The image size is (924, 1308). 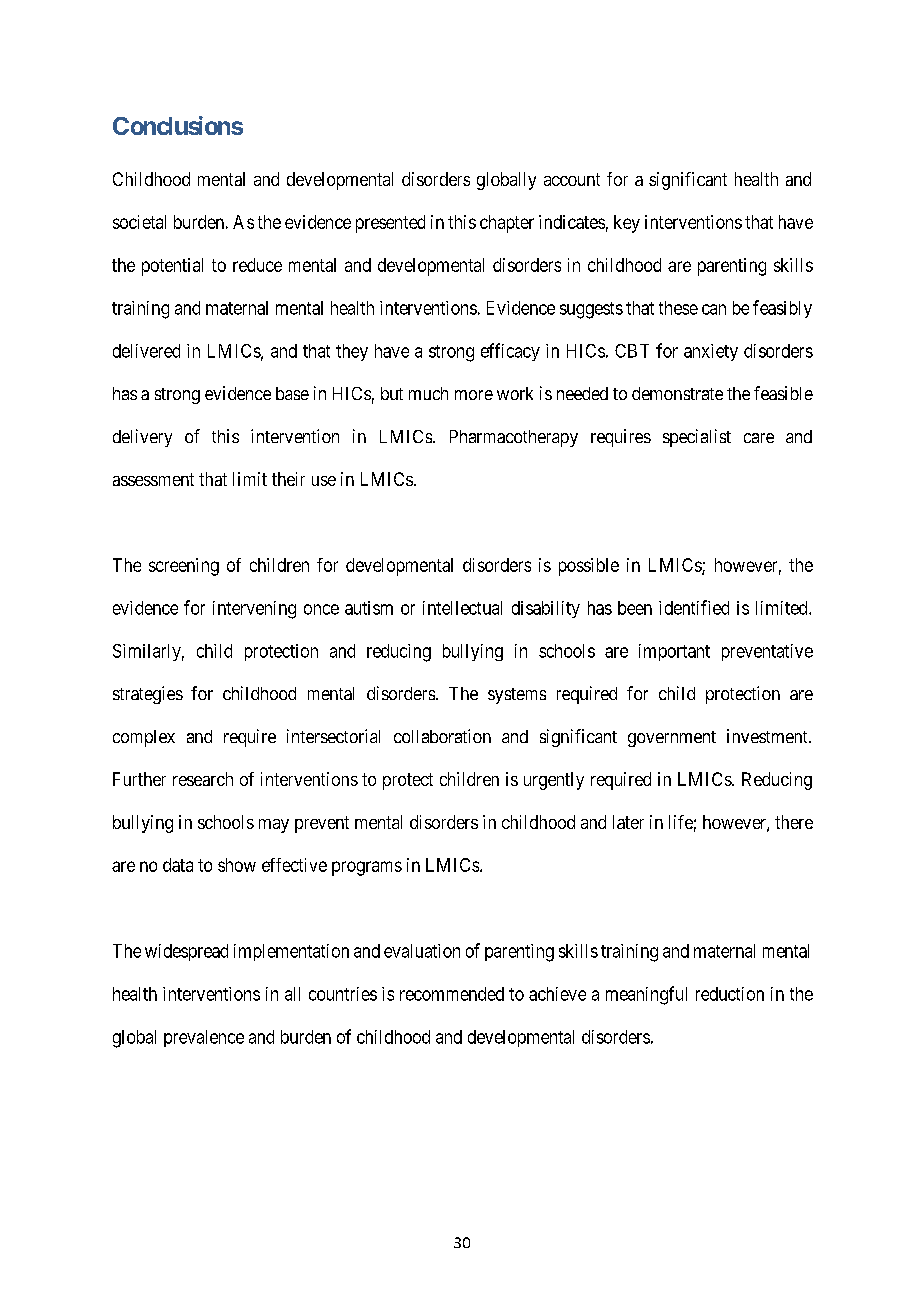 I want to click on base, so click(x=292, y=393).
